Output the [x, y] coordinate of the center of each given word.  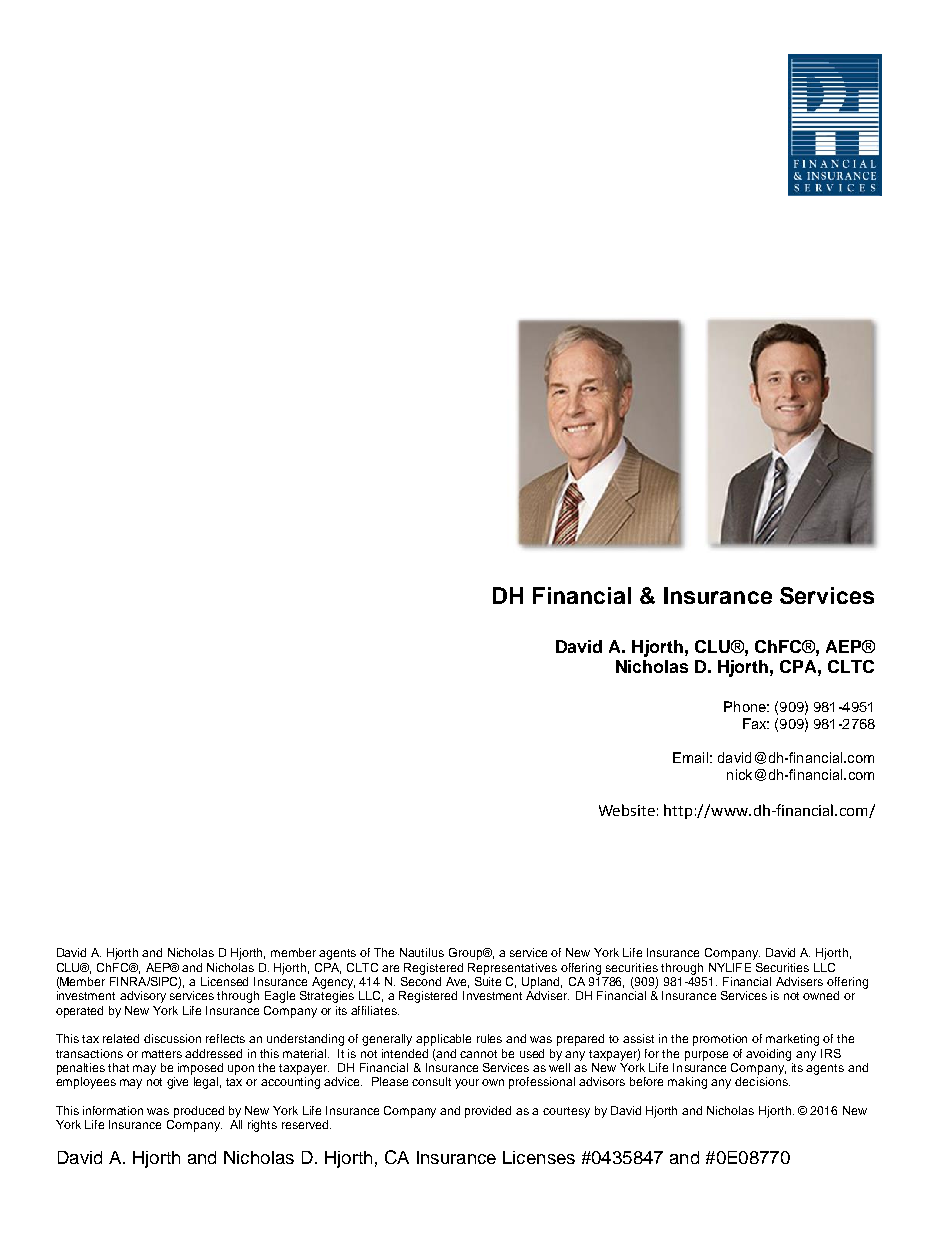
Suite [488, 980]
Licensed [224, 981]
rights [262, 1126]
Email [690, 757]
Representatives [512, 969]
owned [821, 995]
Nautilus [422, 952]
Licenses [539, 1157]
